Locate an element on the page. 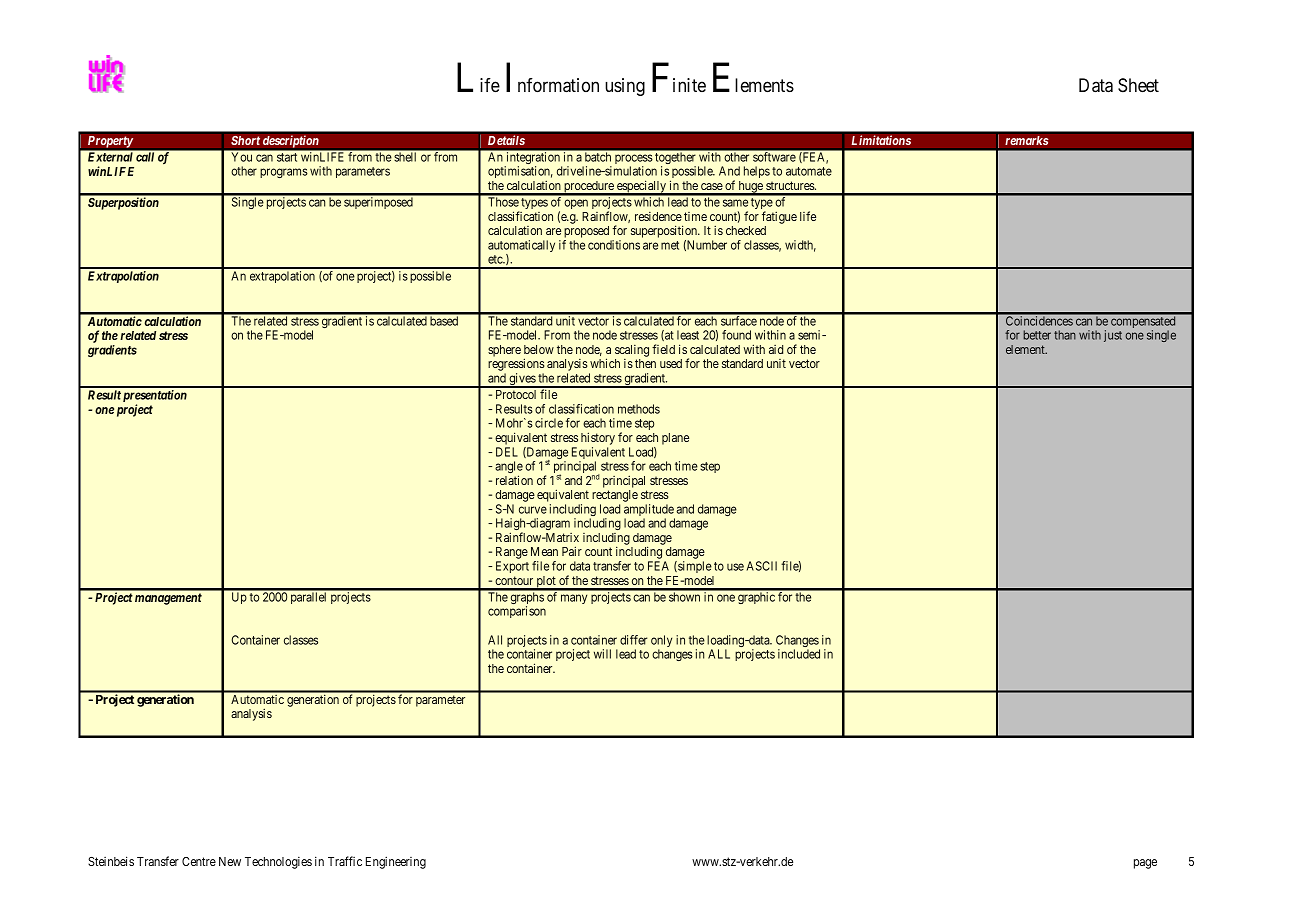 The image size is (1308, 924). relation is located at coordinates (514, 480).
